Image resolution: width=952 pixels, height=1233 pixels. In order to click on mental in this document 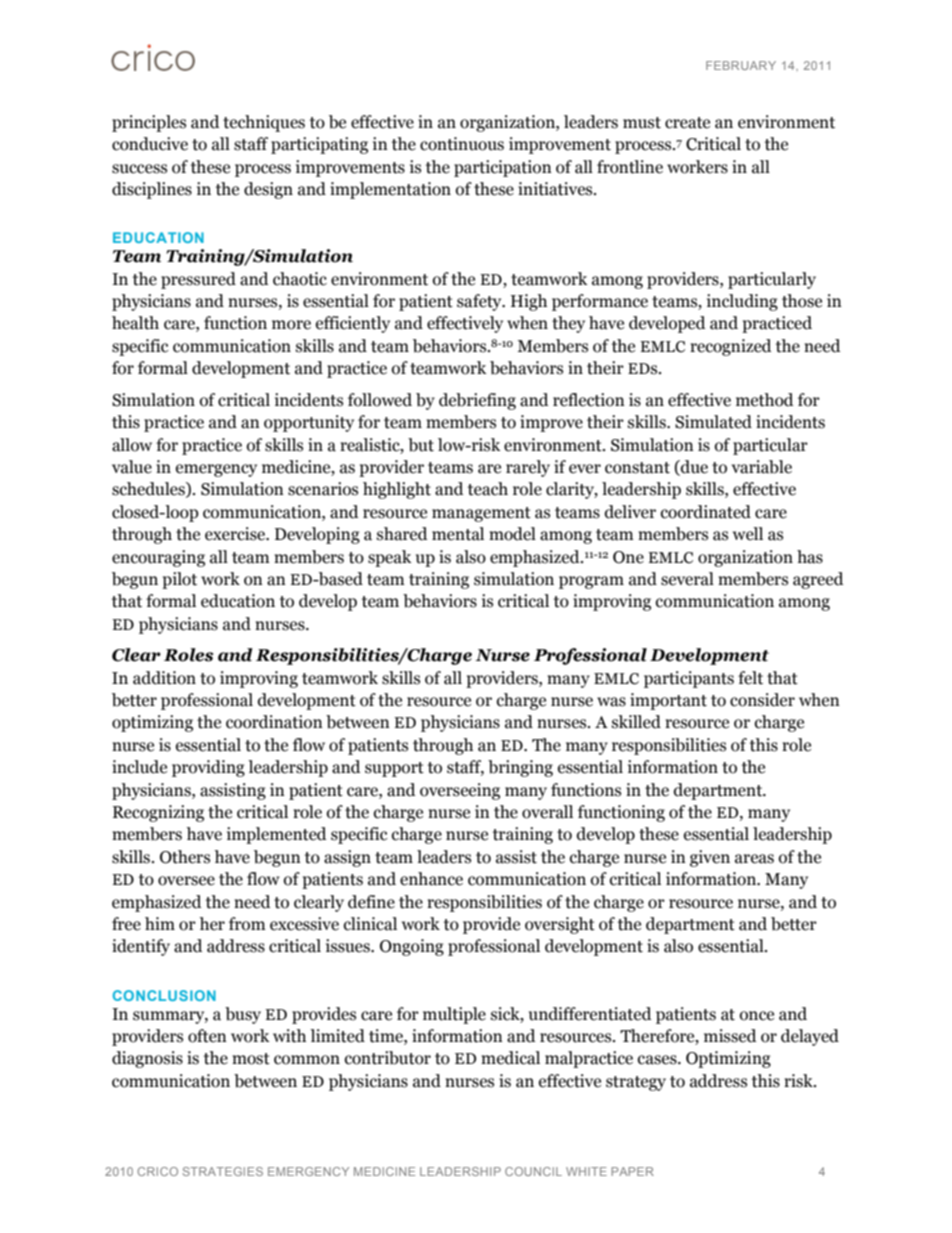, I will do `click(458, 534)`.
